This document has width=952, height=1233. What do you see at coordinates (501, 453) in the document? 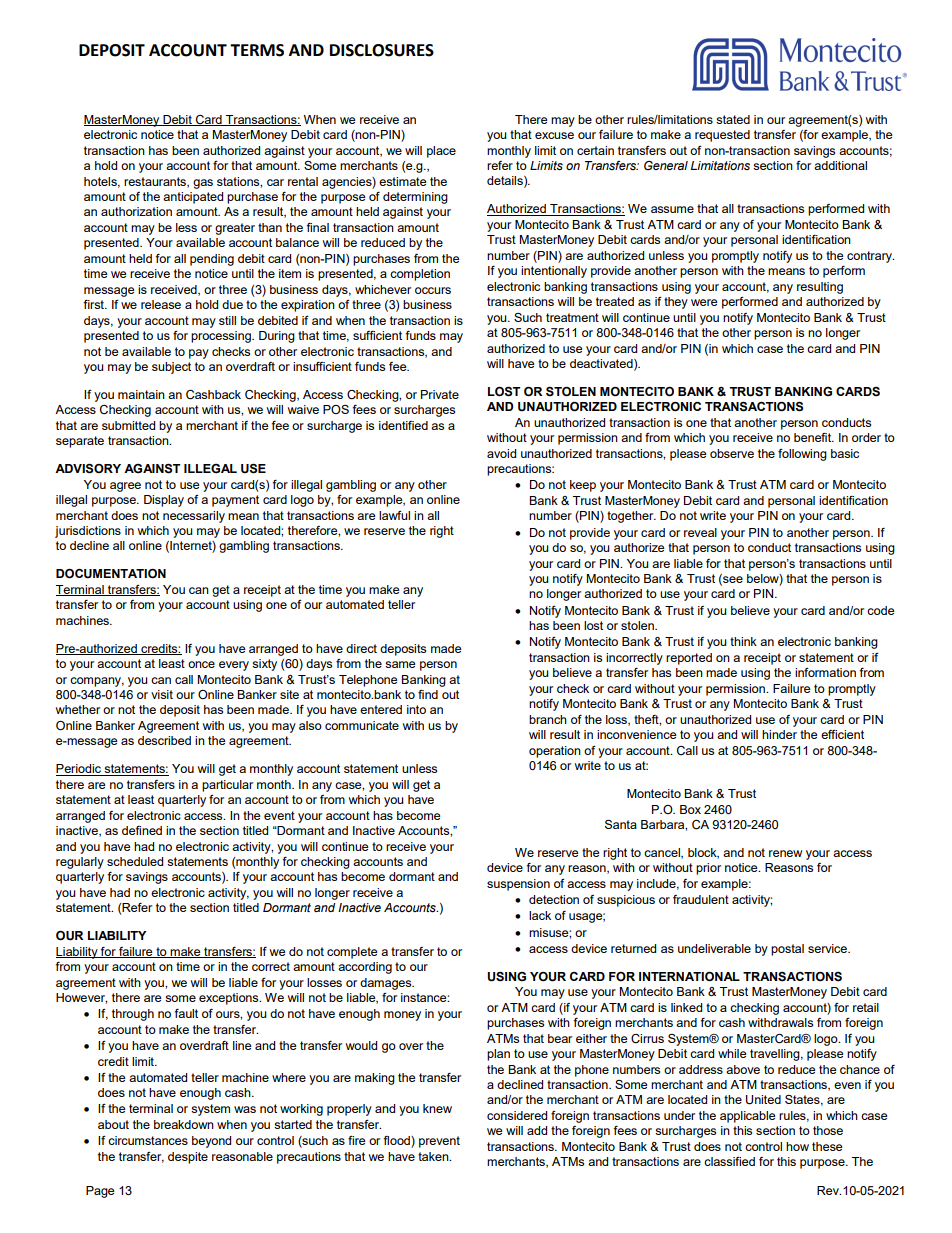
I see `avoid` at bounding box center [501, 453].
